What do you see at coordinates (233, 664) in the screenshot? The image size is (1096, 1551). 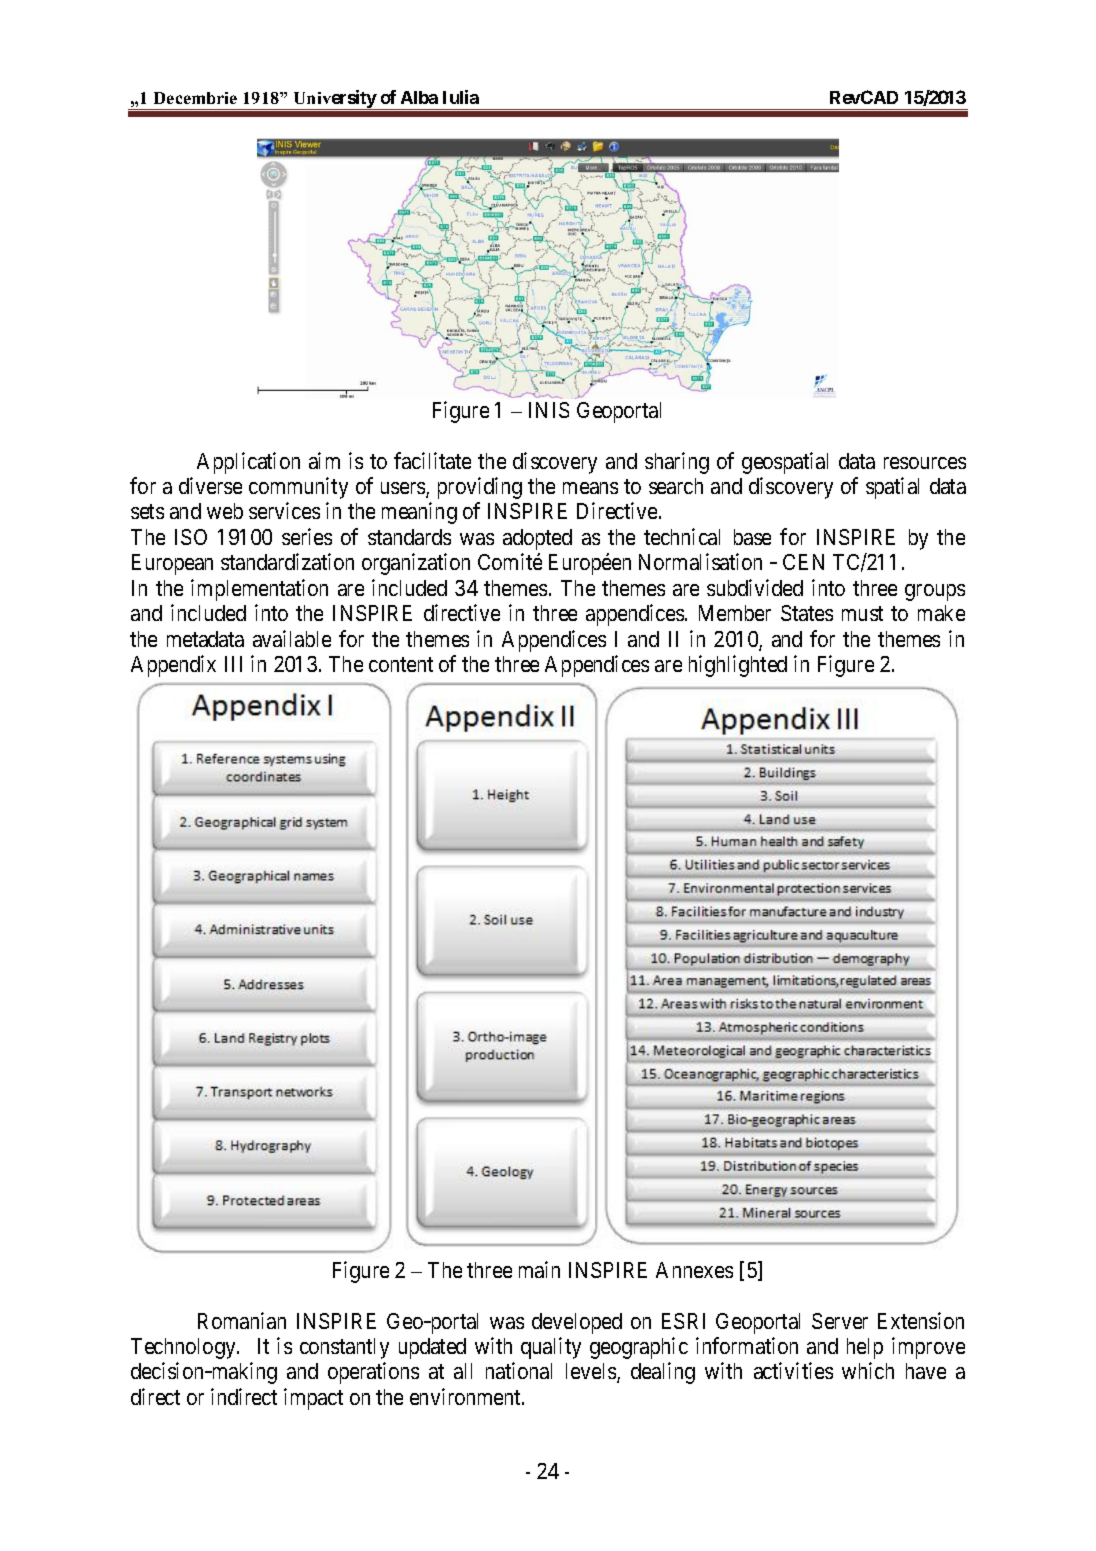 I see `III` at bounding box center [233, 664].
